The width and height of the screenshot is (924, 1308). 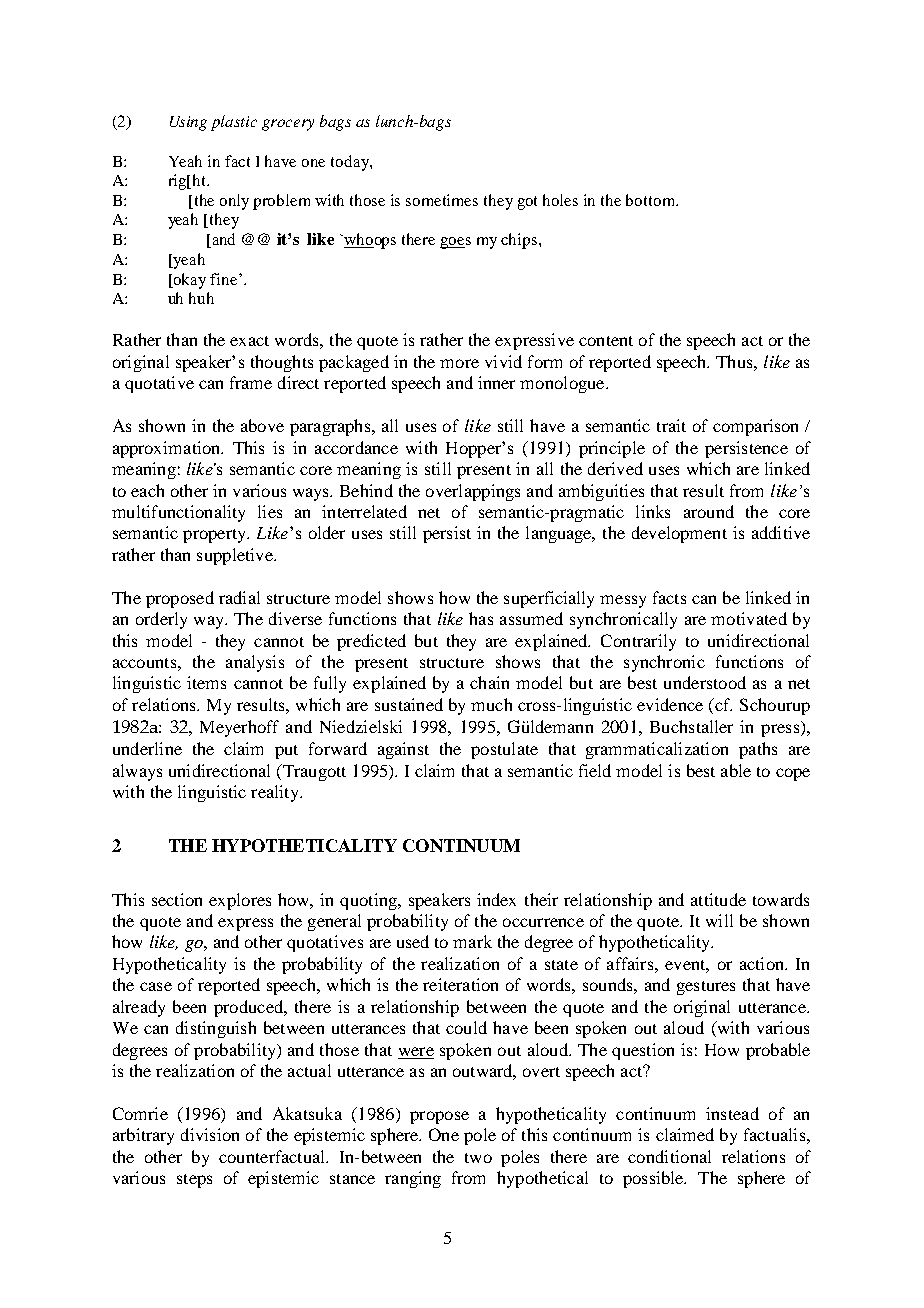 I want to click on around, so click(x=709, y=511).
